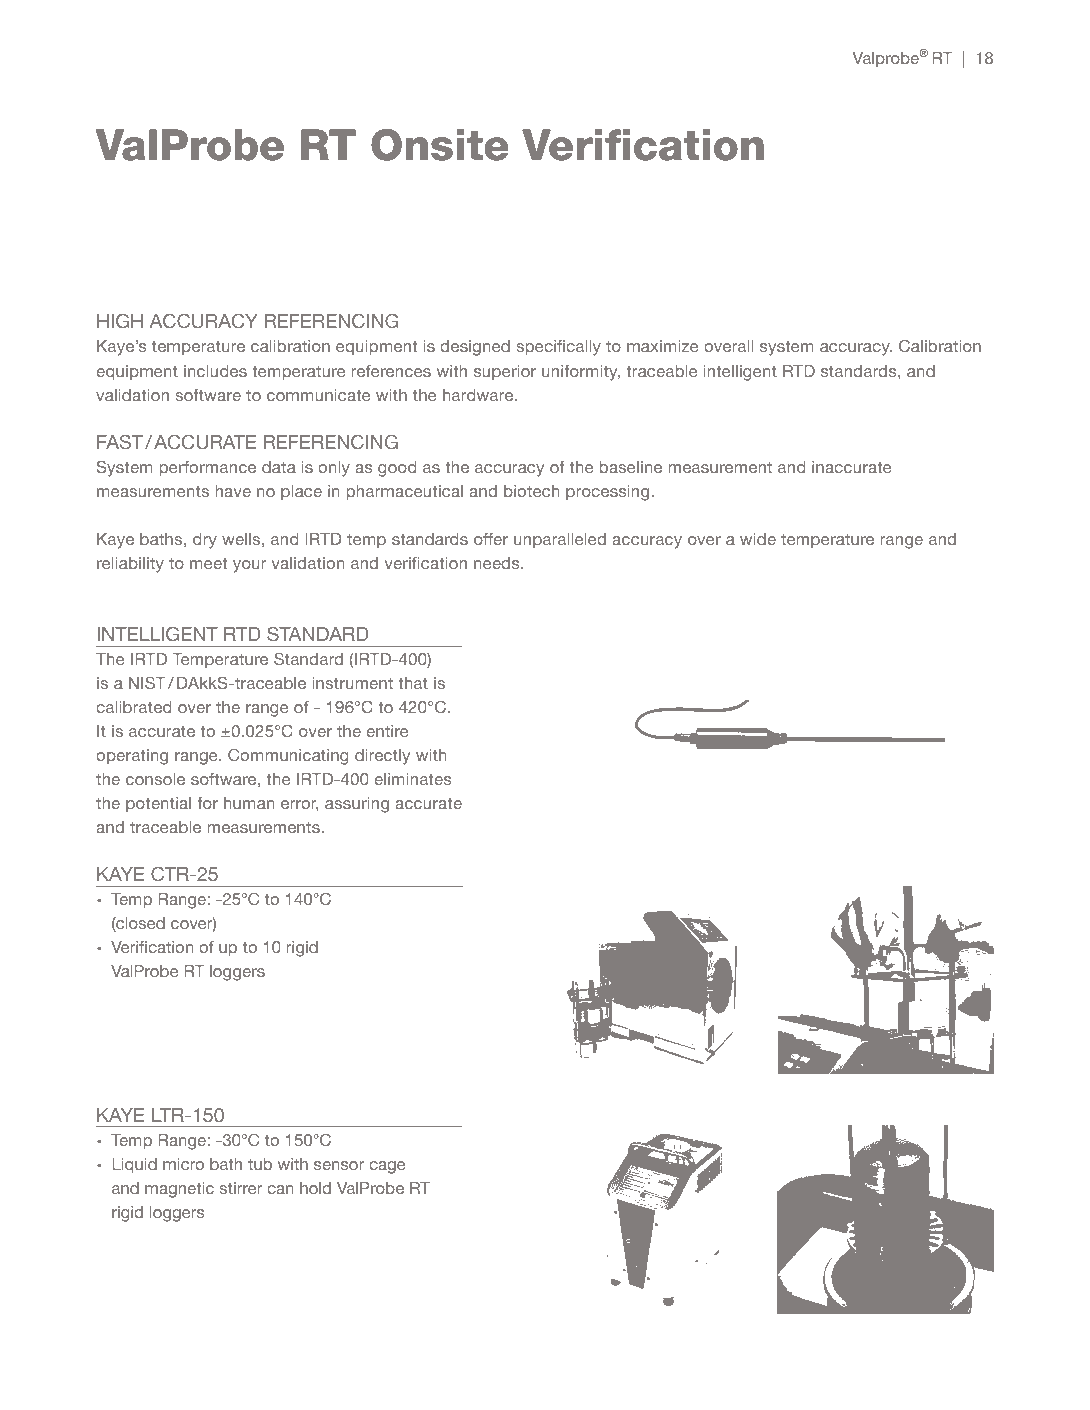 The width and height of the screenshot is (1090, 1410). Describe the element at coordinates (120, 321) in the screenshot. I see `HIGH` at that location.
